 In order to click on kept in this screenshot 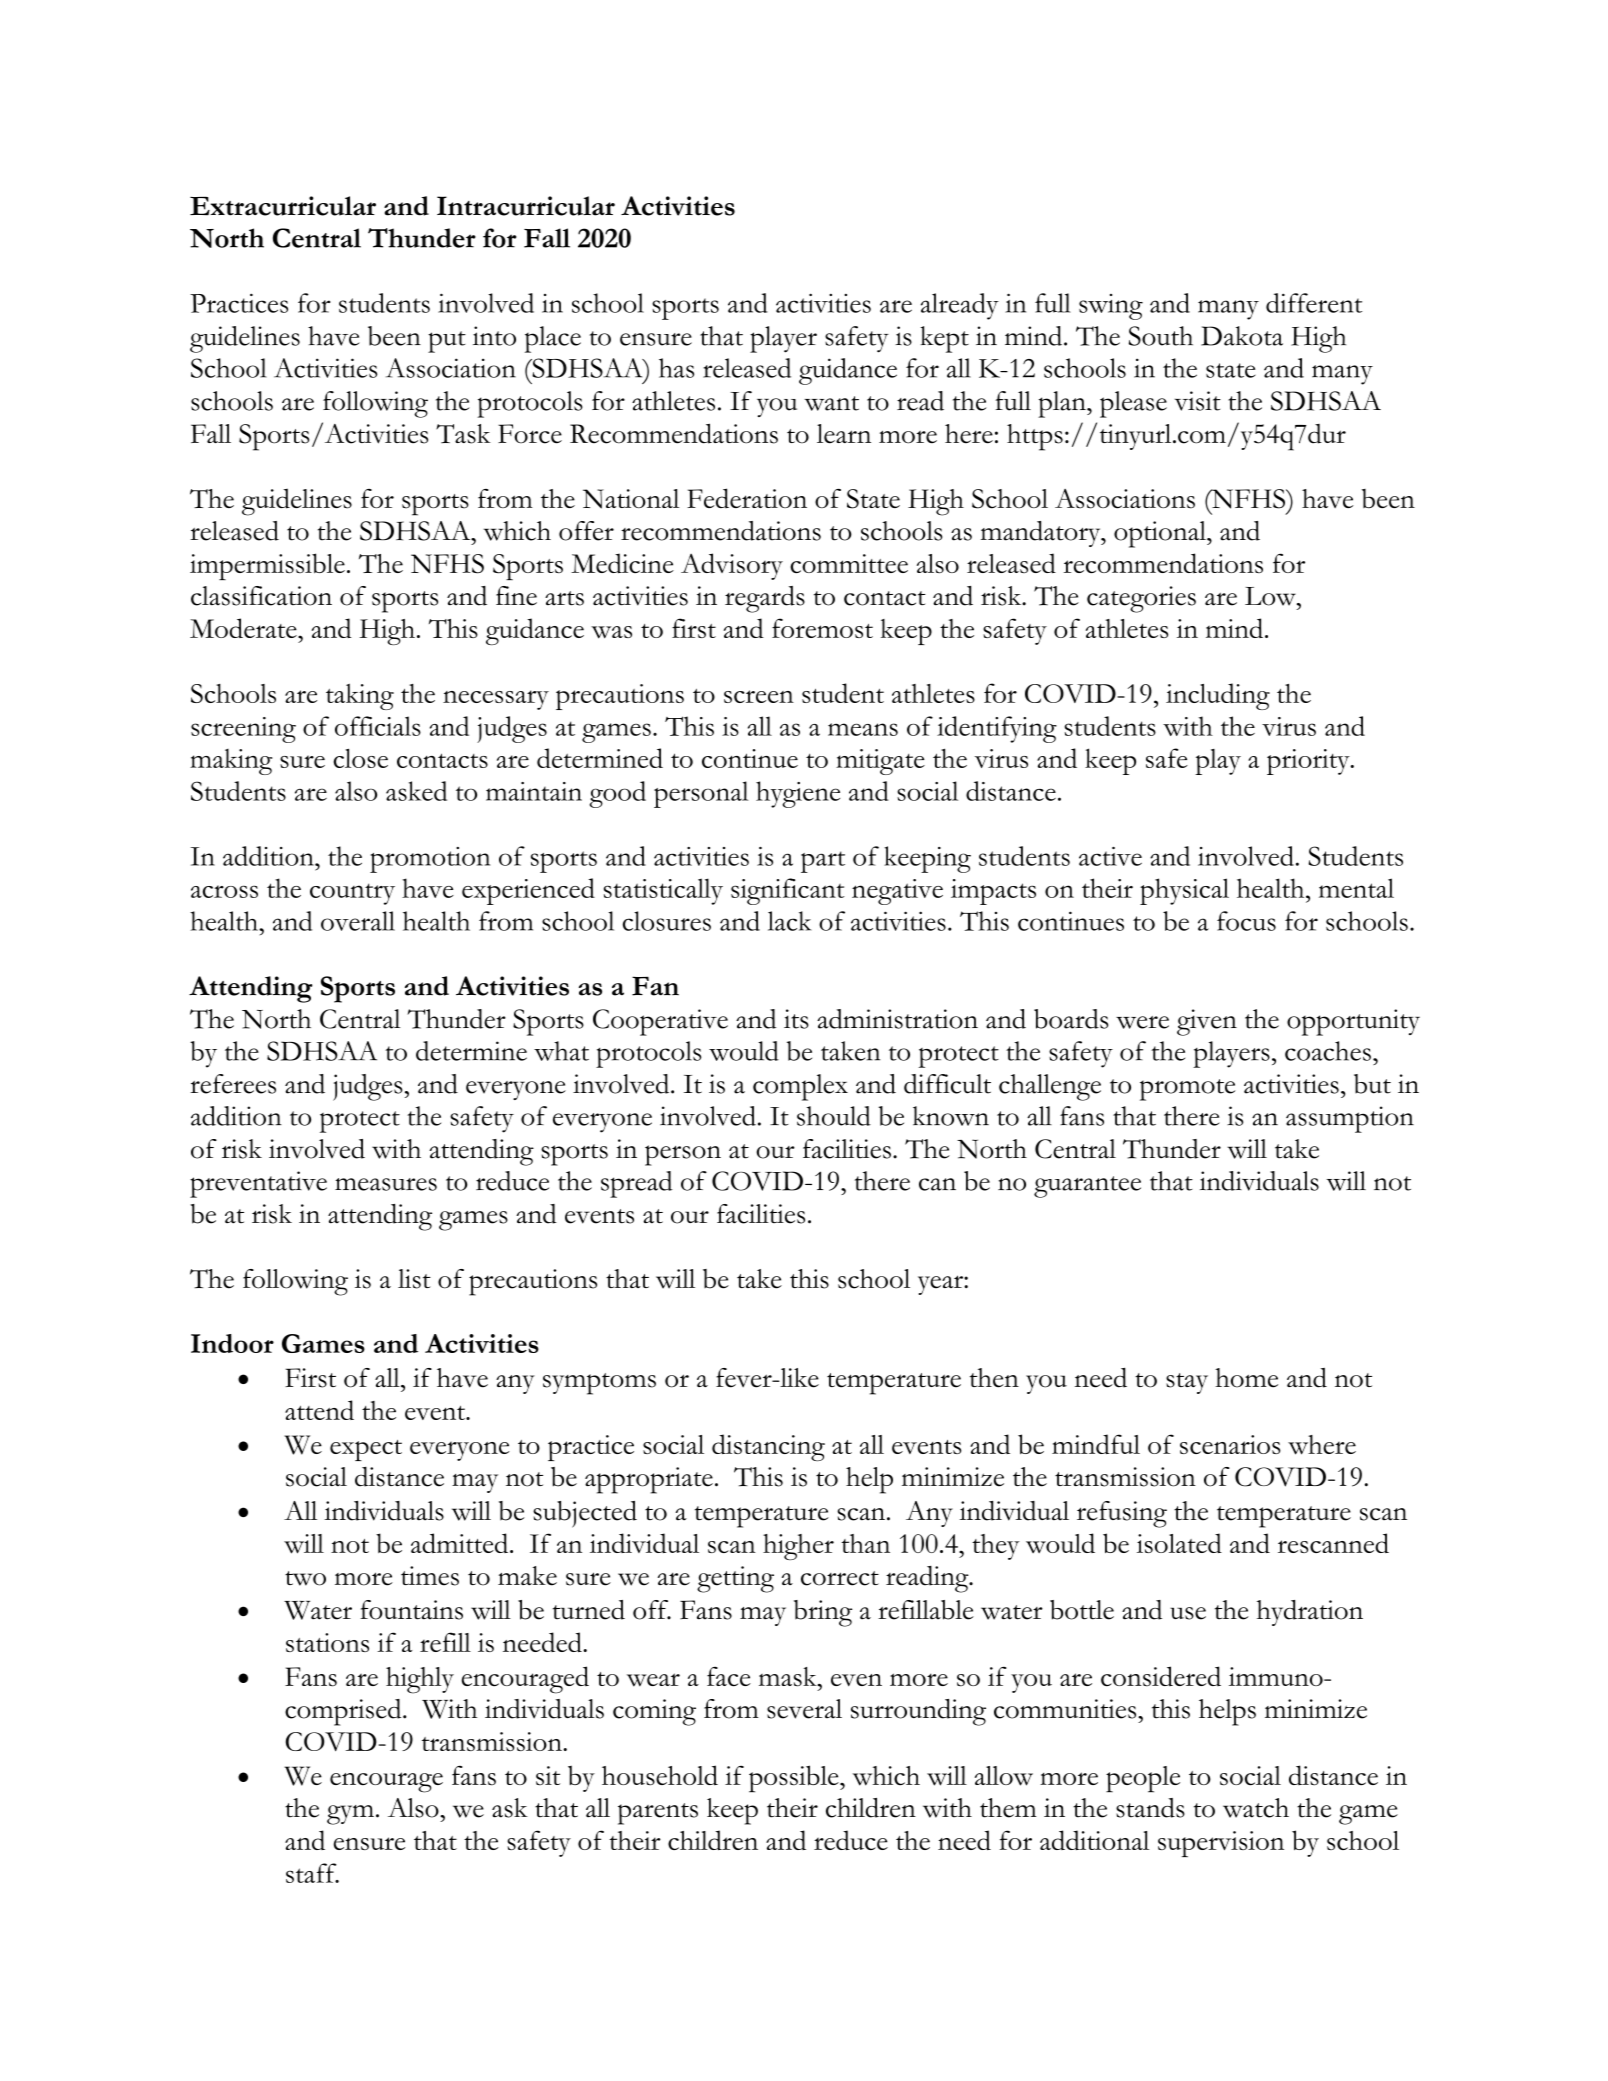, I will do `click(944, 339)`.
